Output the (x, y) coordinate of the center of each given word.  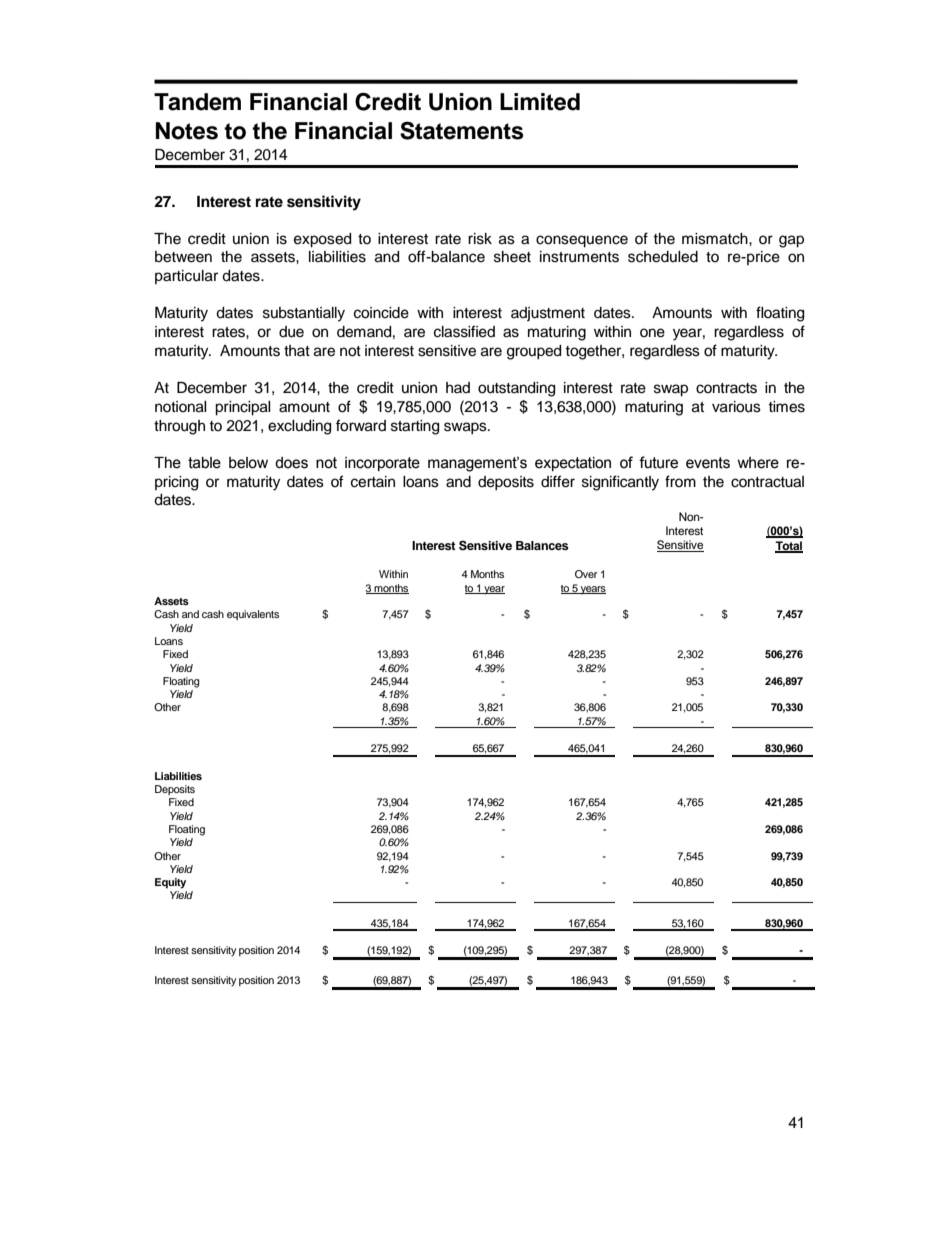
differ (558, 481)
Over (586, 574)
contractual (767, 482)
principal (243, 408)
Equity (170, 883)
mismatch (716, 239)
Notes (187, 131)
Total (789, 547)
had (458, 387)
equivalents (253, 615)
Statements (462, 130)
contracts (726, 388)
